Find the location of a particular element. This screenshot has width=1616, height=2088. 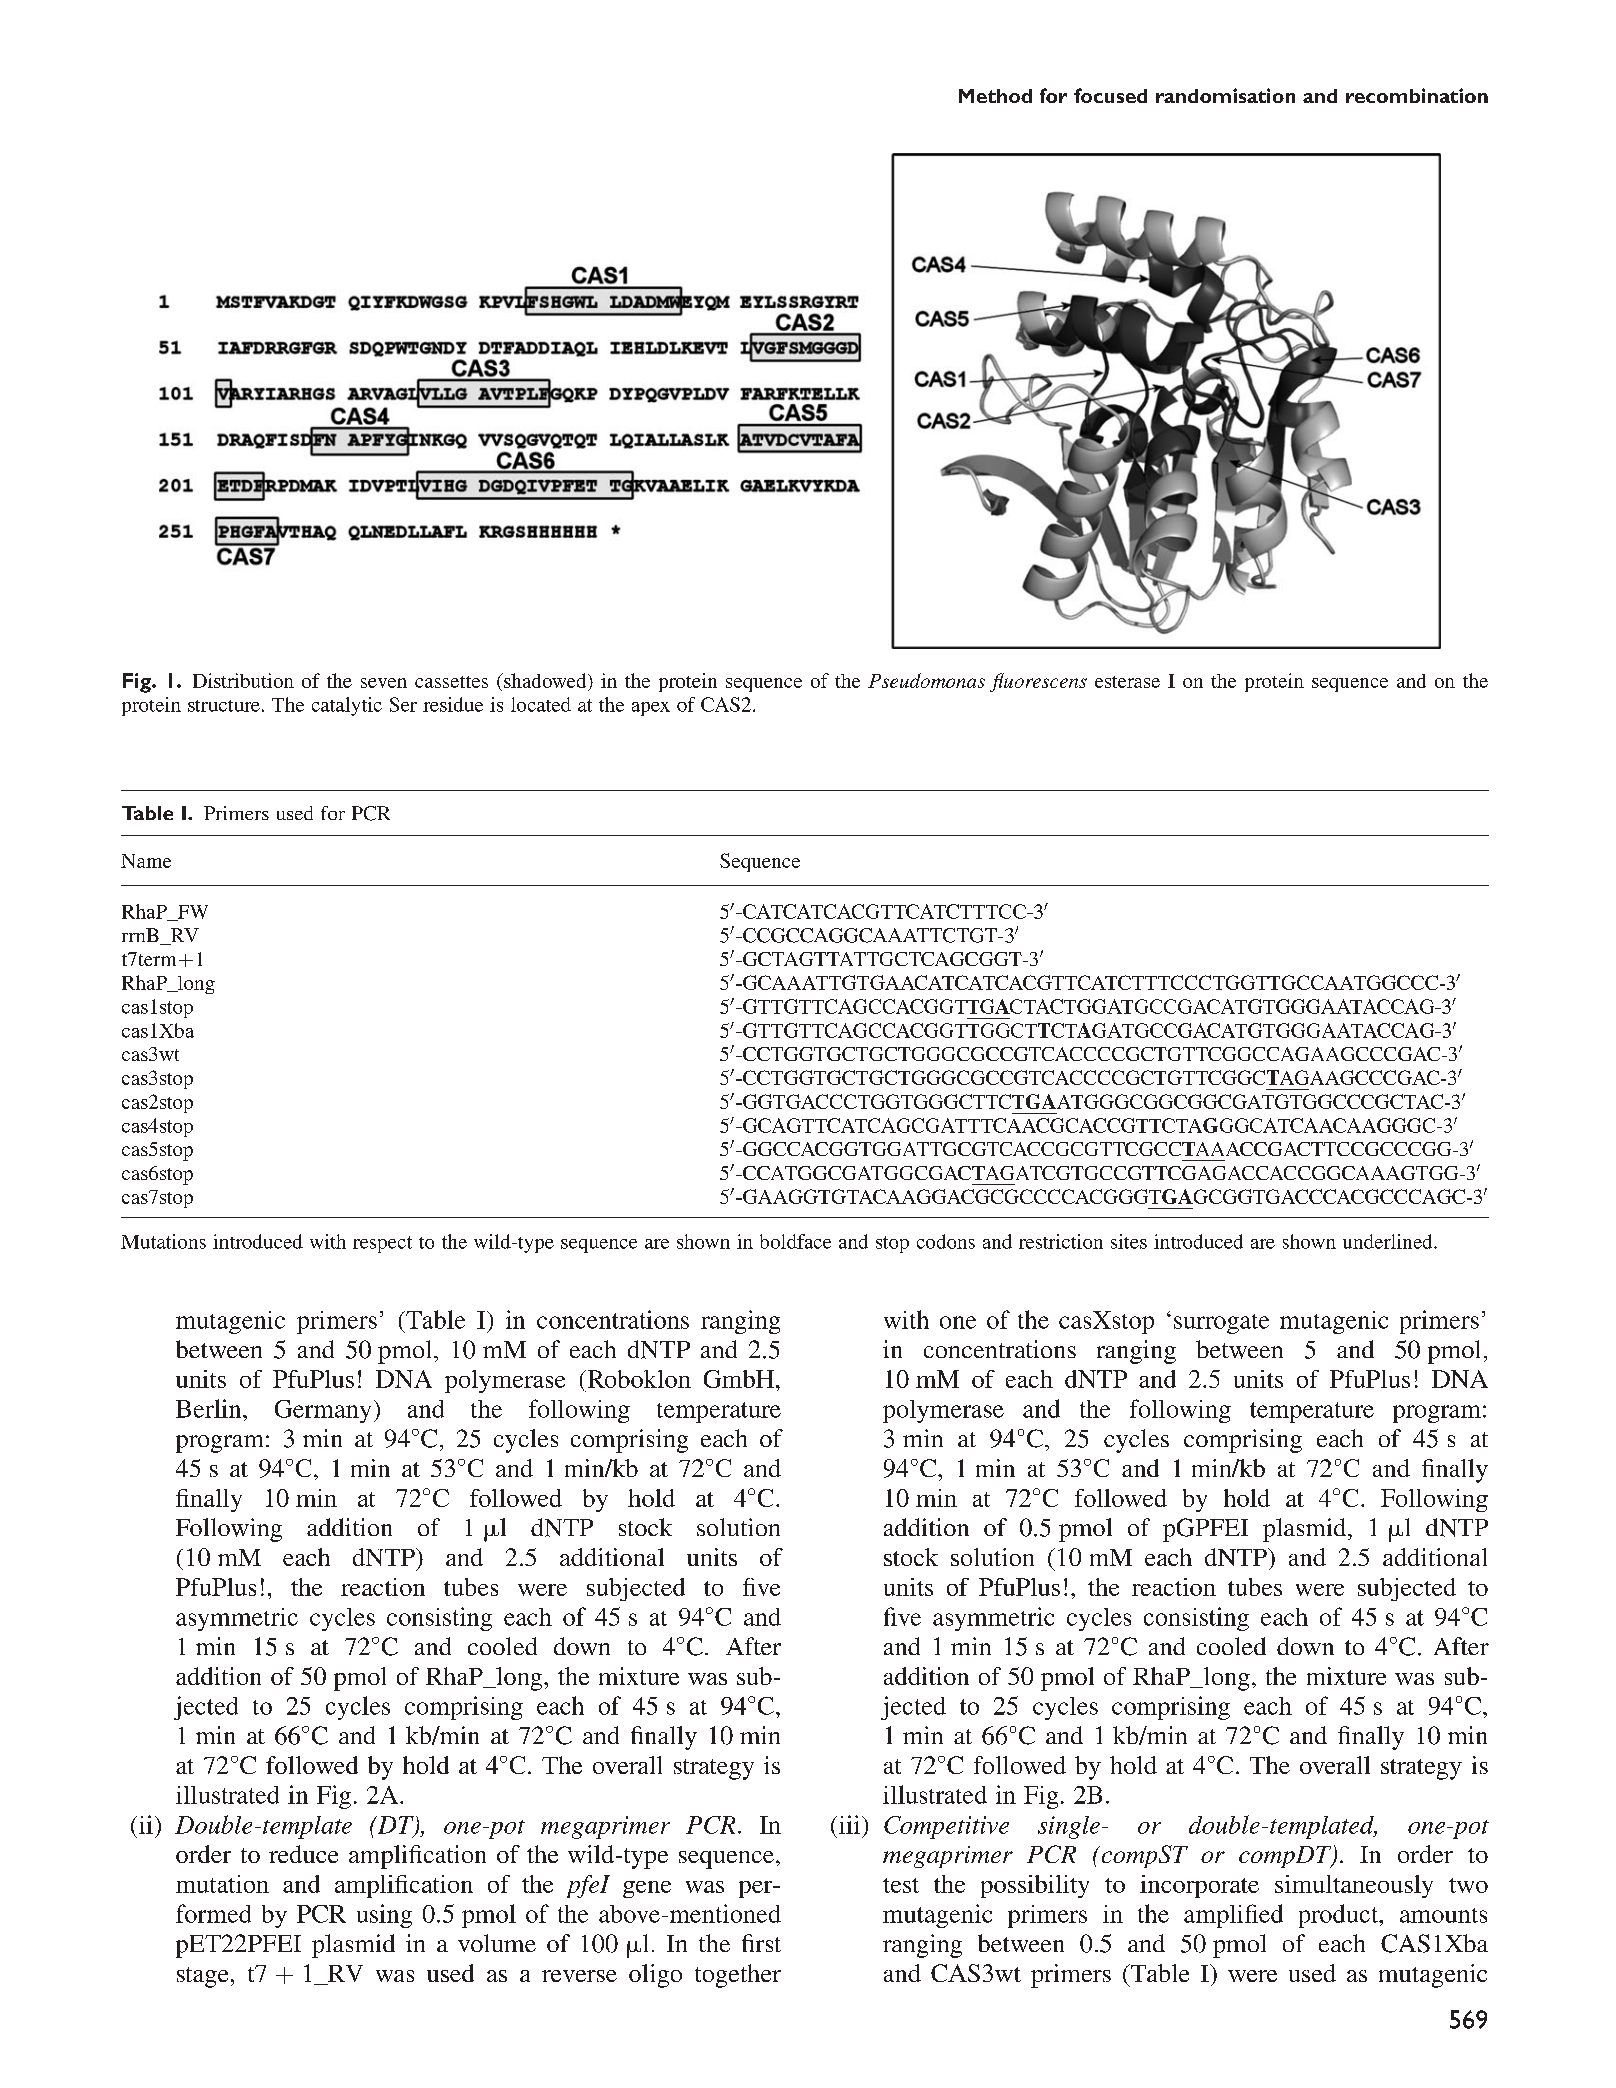

Germany is located at coordinates (323, 1411).
